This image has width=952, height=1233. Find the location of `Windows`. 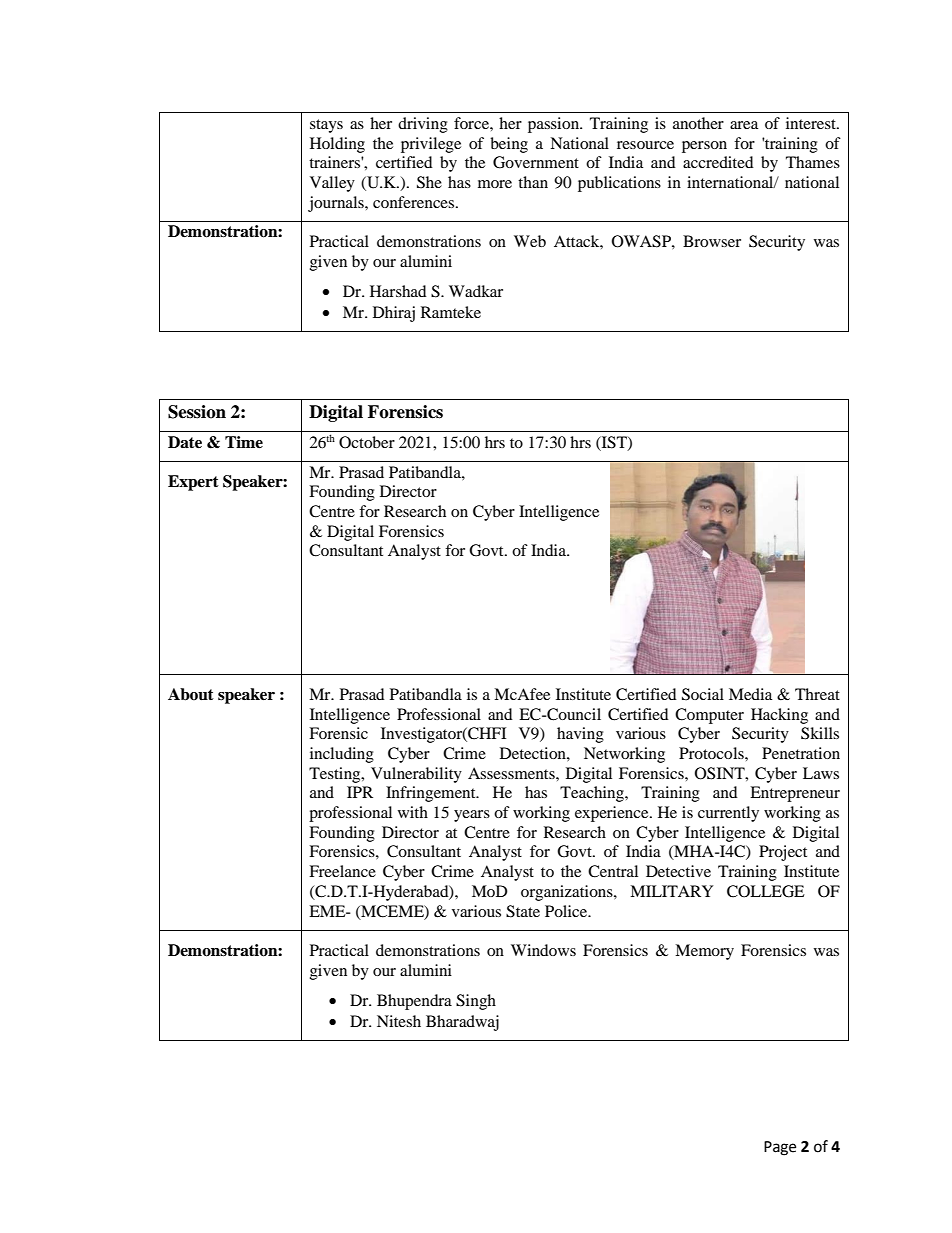

Windows is located at coordinates (543, 950).
